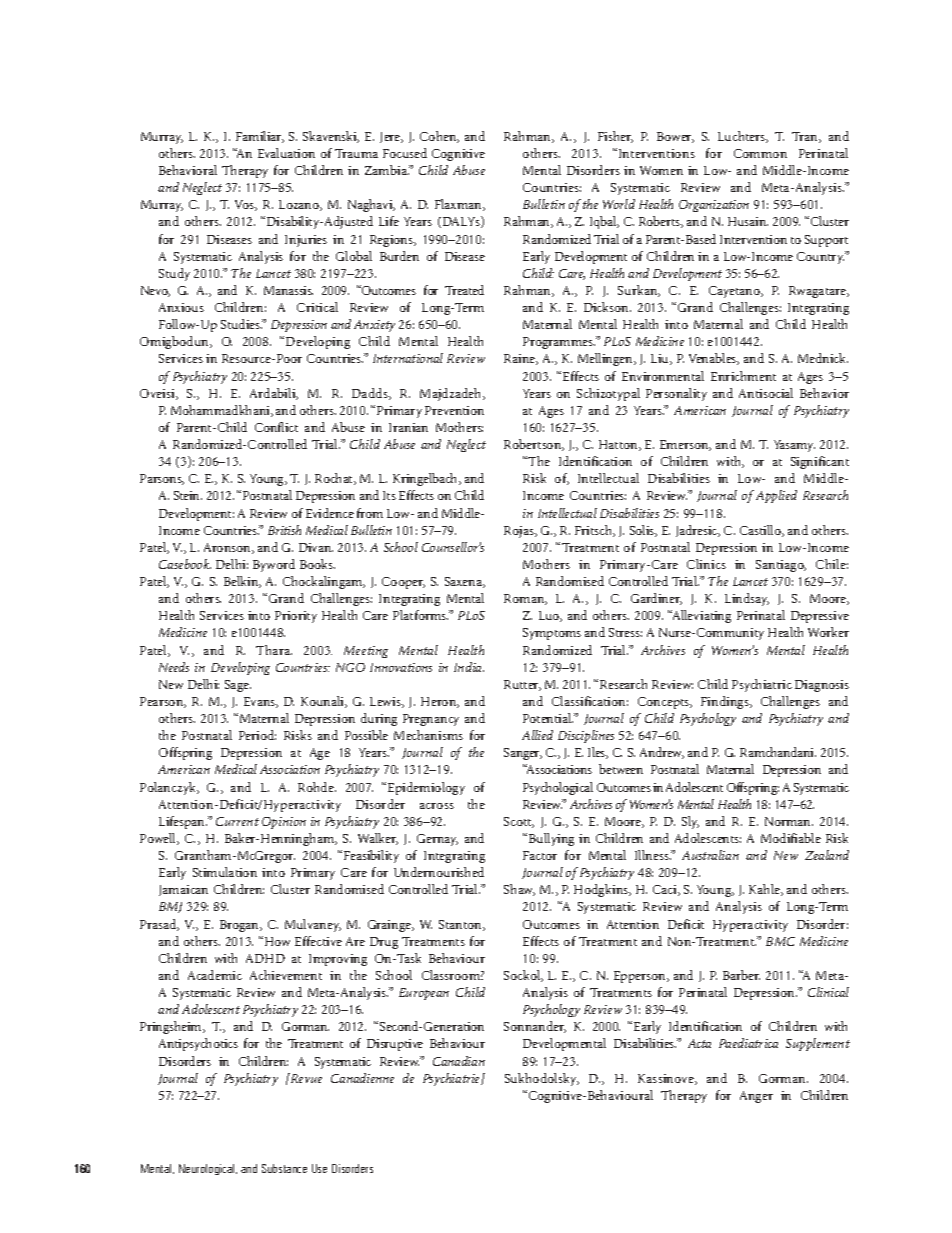 The width and height of the image is (952, 1233). Describe the element at coordinates (469, 667) in the image. I see `India` at that location.
